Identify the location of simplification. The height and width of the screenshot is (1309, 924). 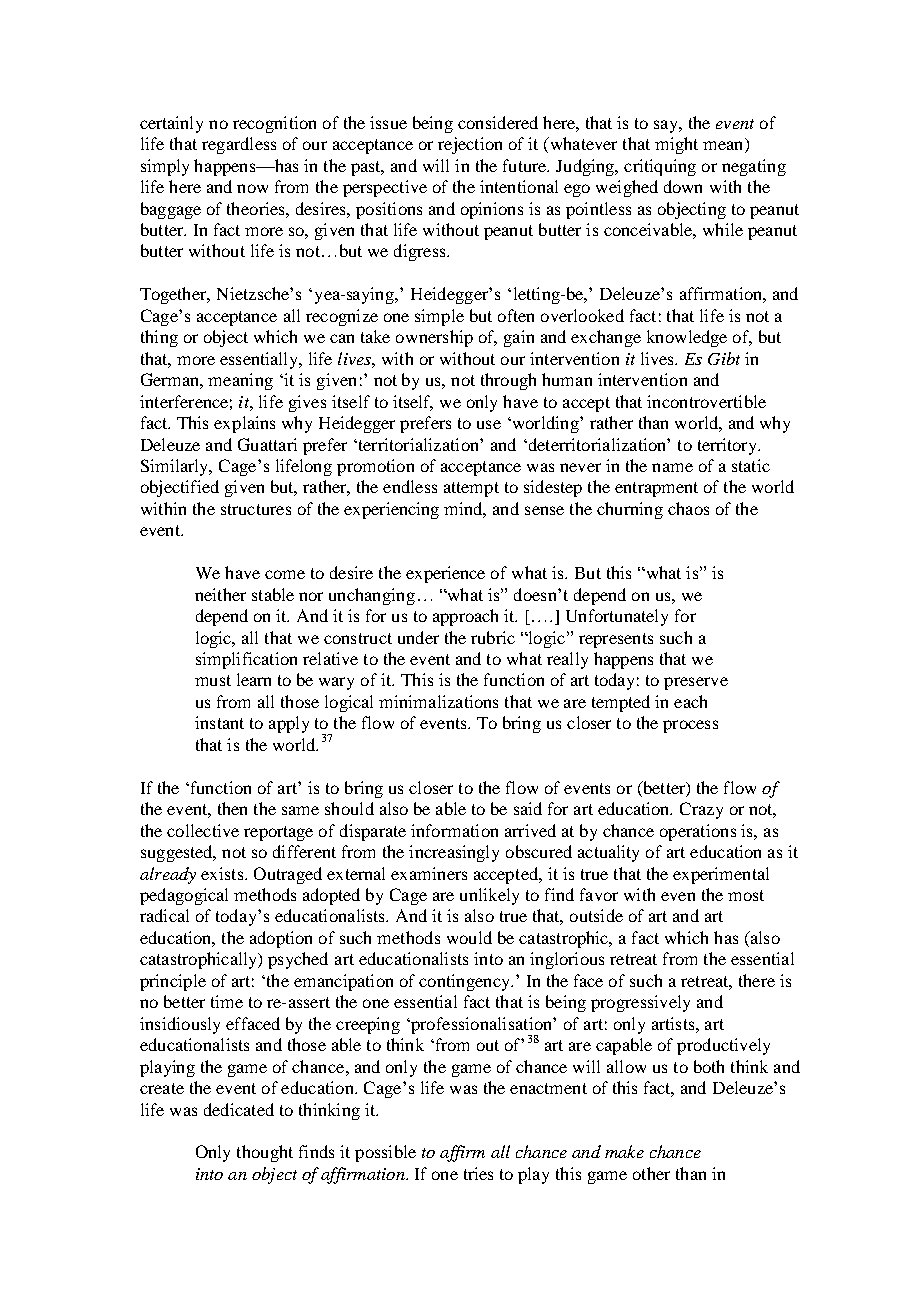
(246, 660).
